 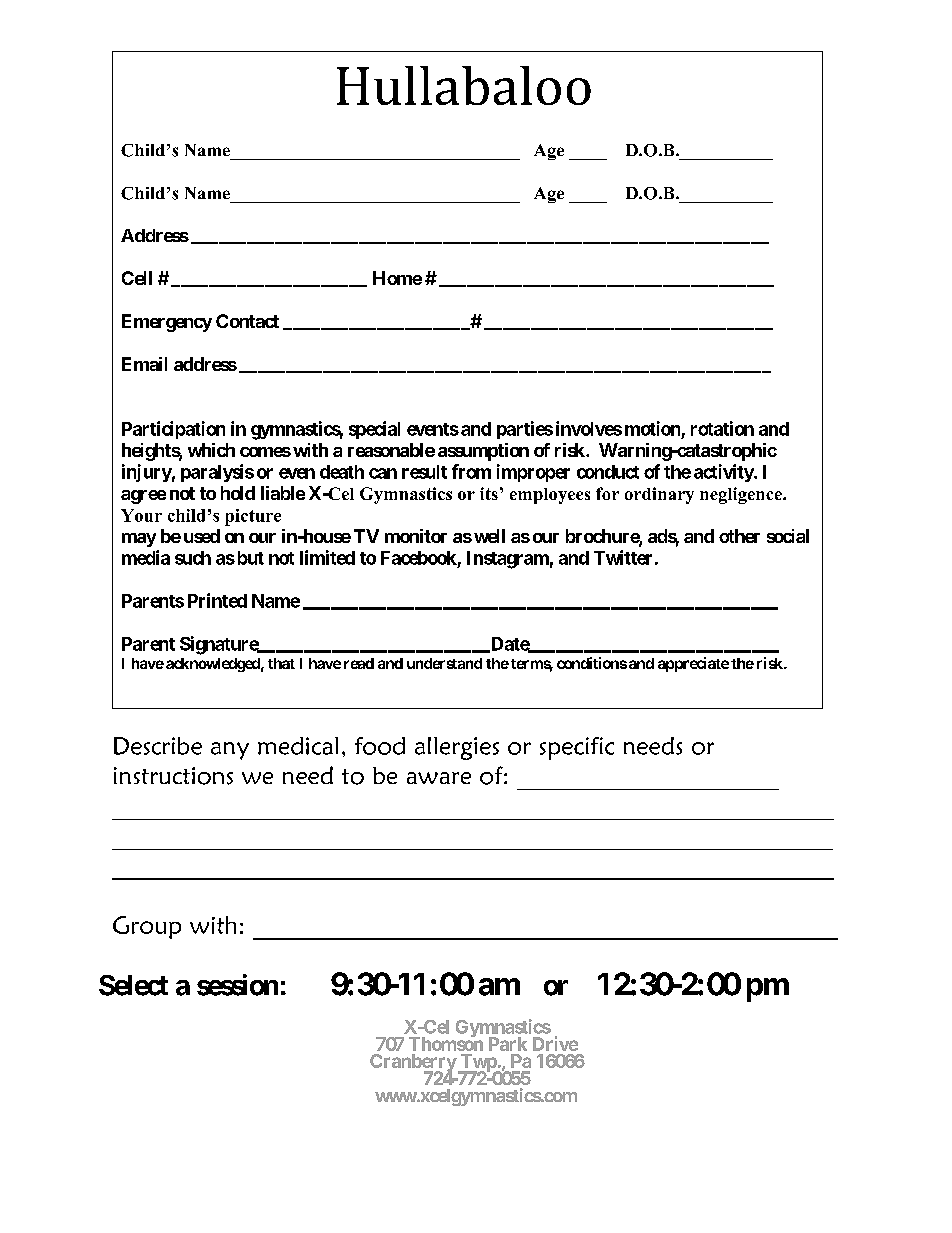 What do you see at coordinates (237, 985) in the screenshot?
I see `session` at bounding box center [237, 985].
